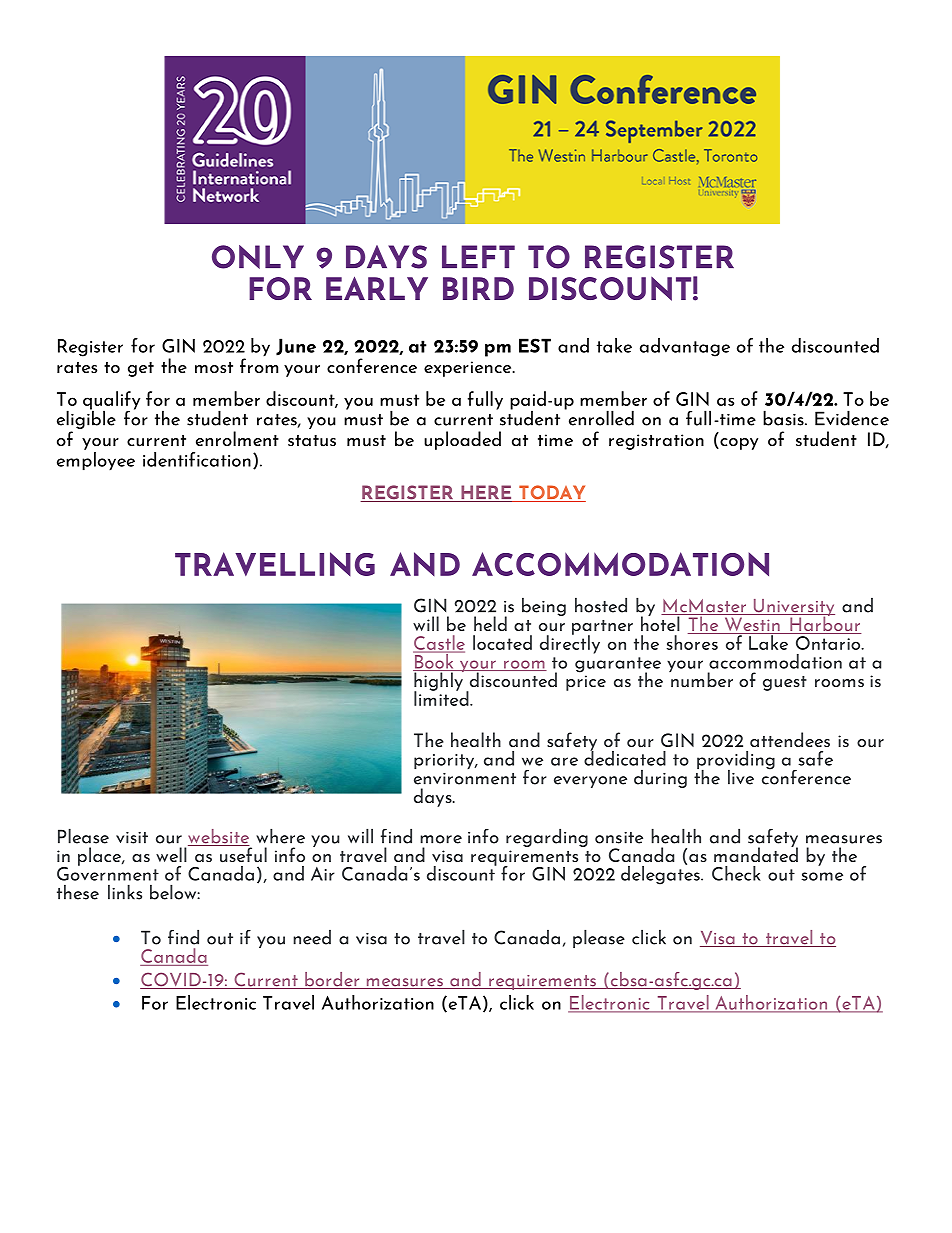 The width and height of the page is (952, 1233). I want to click on need, so click(312, 937).
